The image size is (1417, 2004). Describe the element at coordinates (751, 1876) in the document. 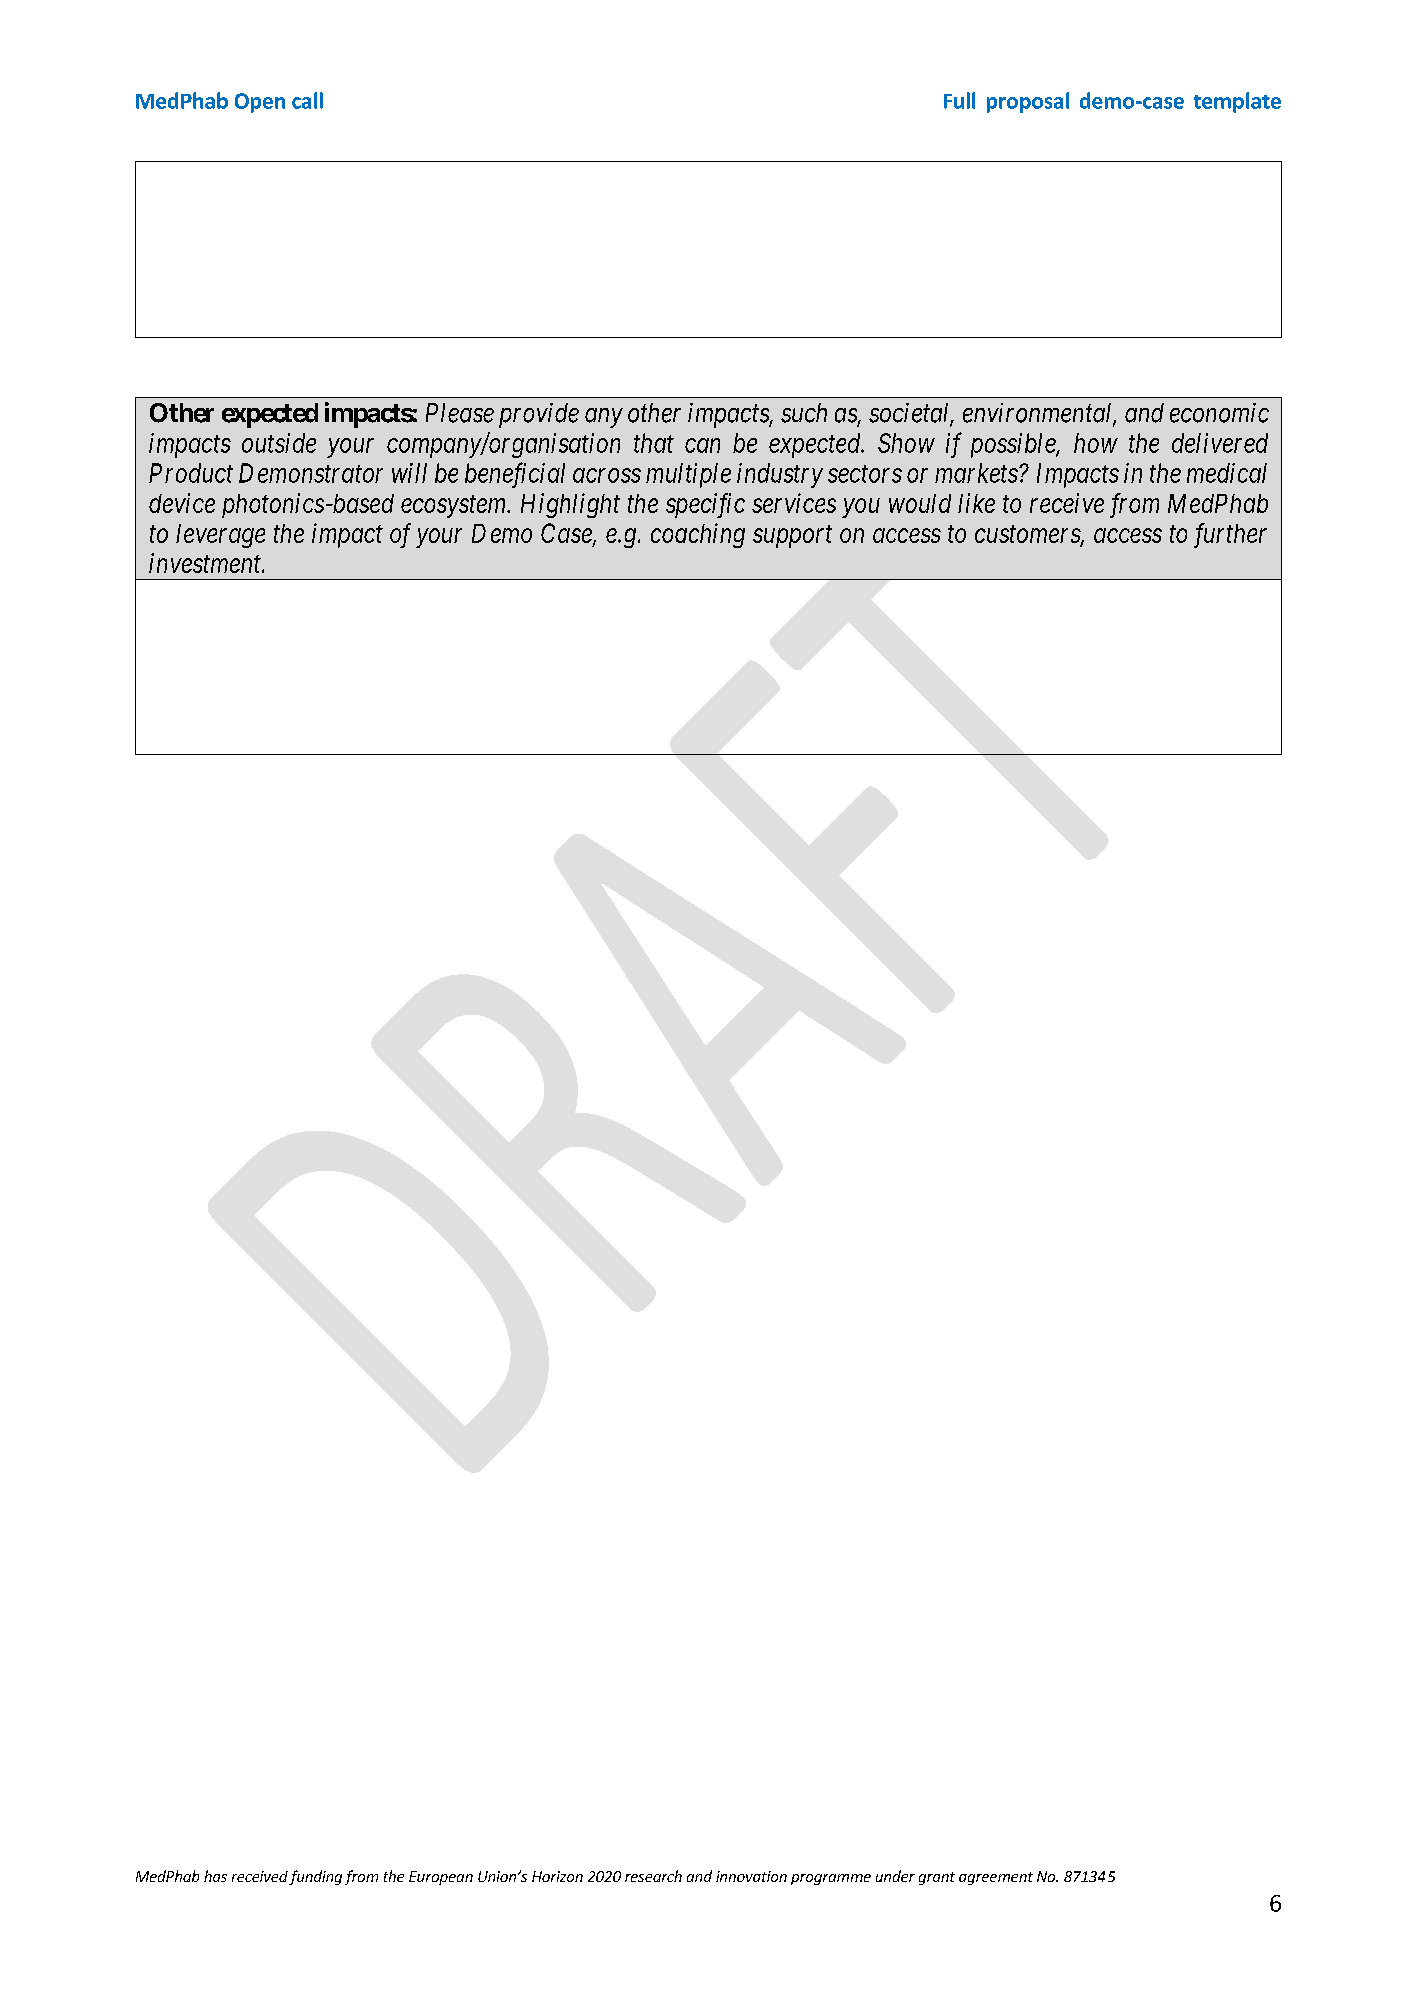

I see `innovation` at that location.
